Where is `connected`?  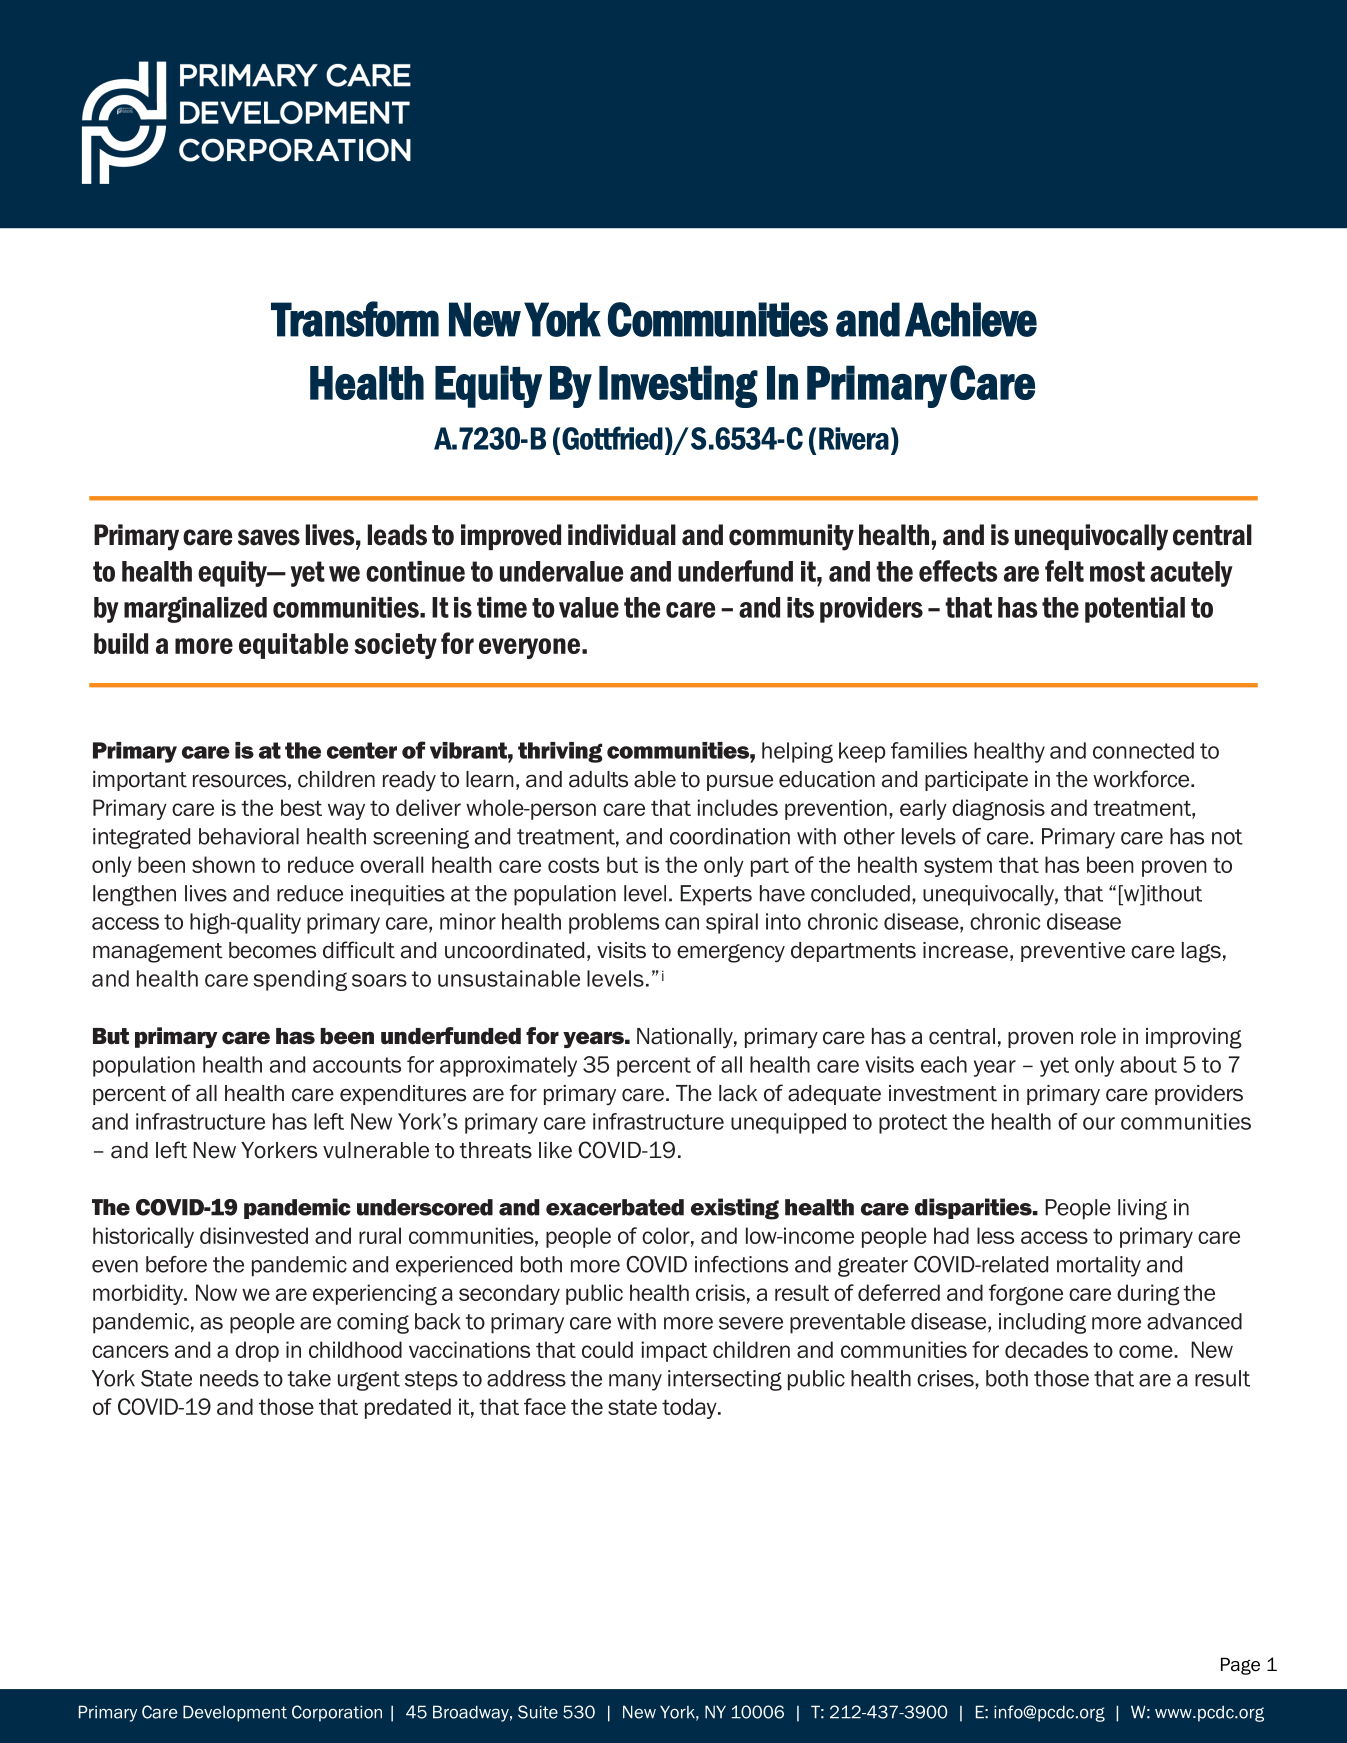 connected is located at coordinates (1143, 750).
